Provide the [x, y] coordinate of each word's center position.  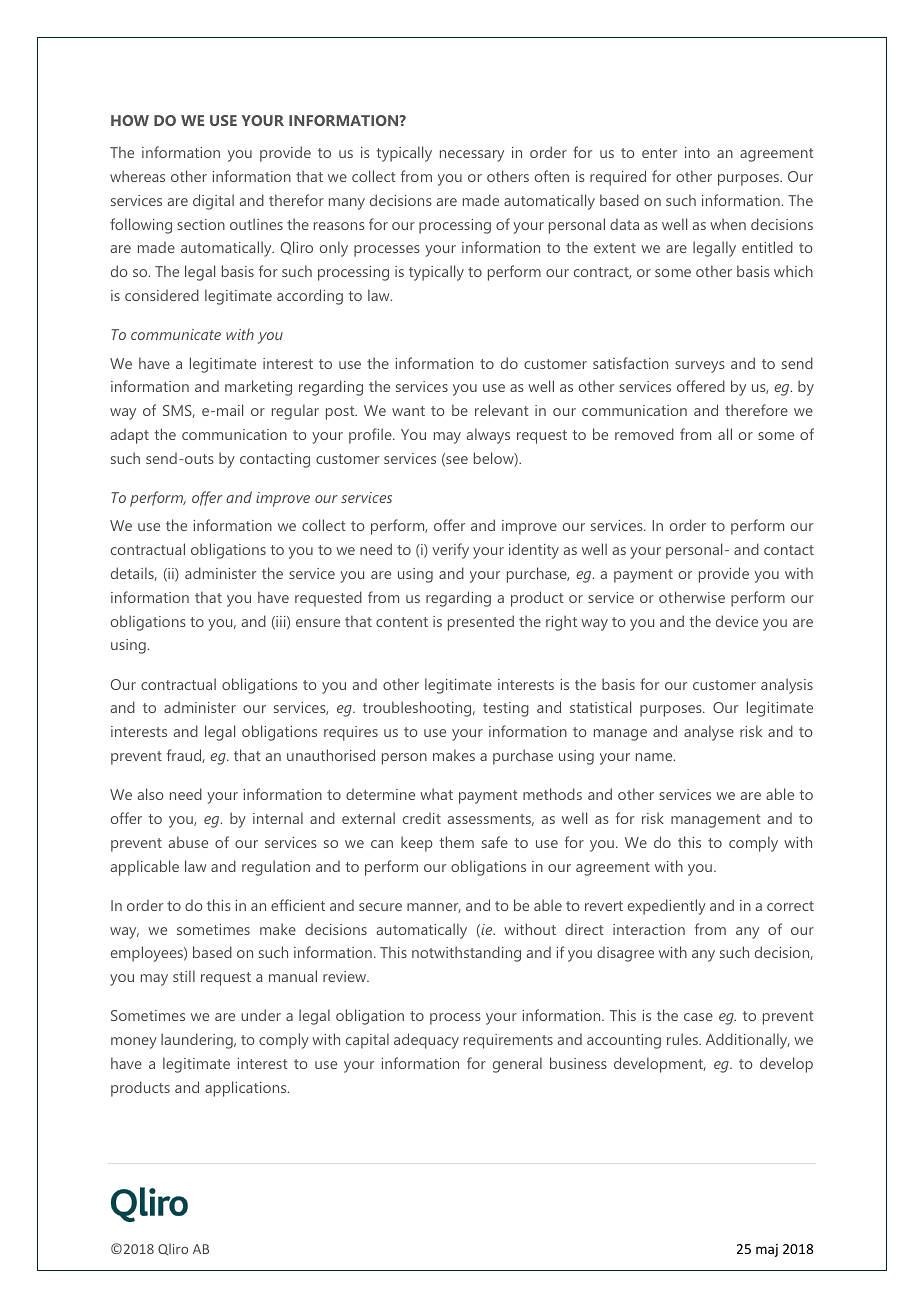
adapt [130, 436]
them [456, 842]
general [517, 1065]
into [697, 152]
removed [644, 434]
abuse [188, 842]
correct [790, 906]
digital [213, 202]
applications [247, 1089]
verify [450, 551]
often [552, 176]
